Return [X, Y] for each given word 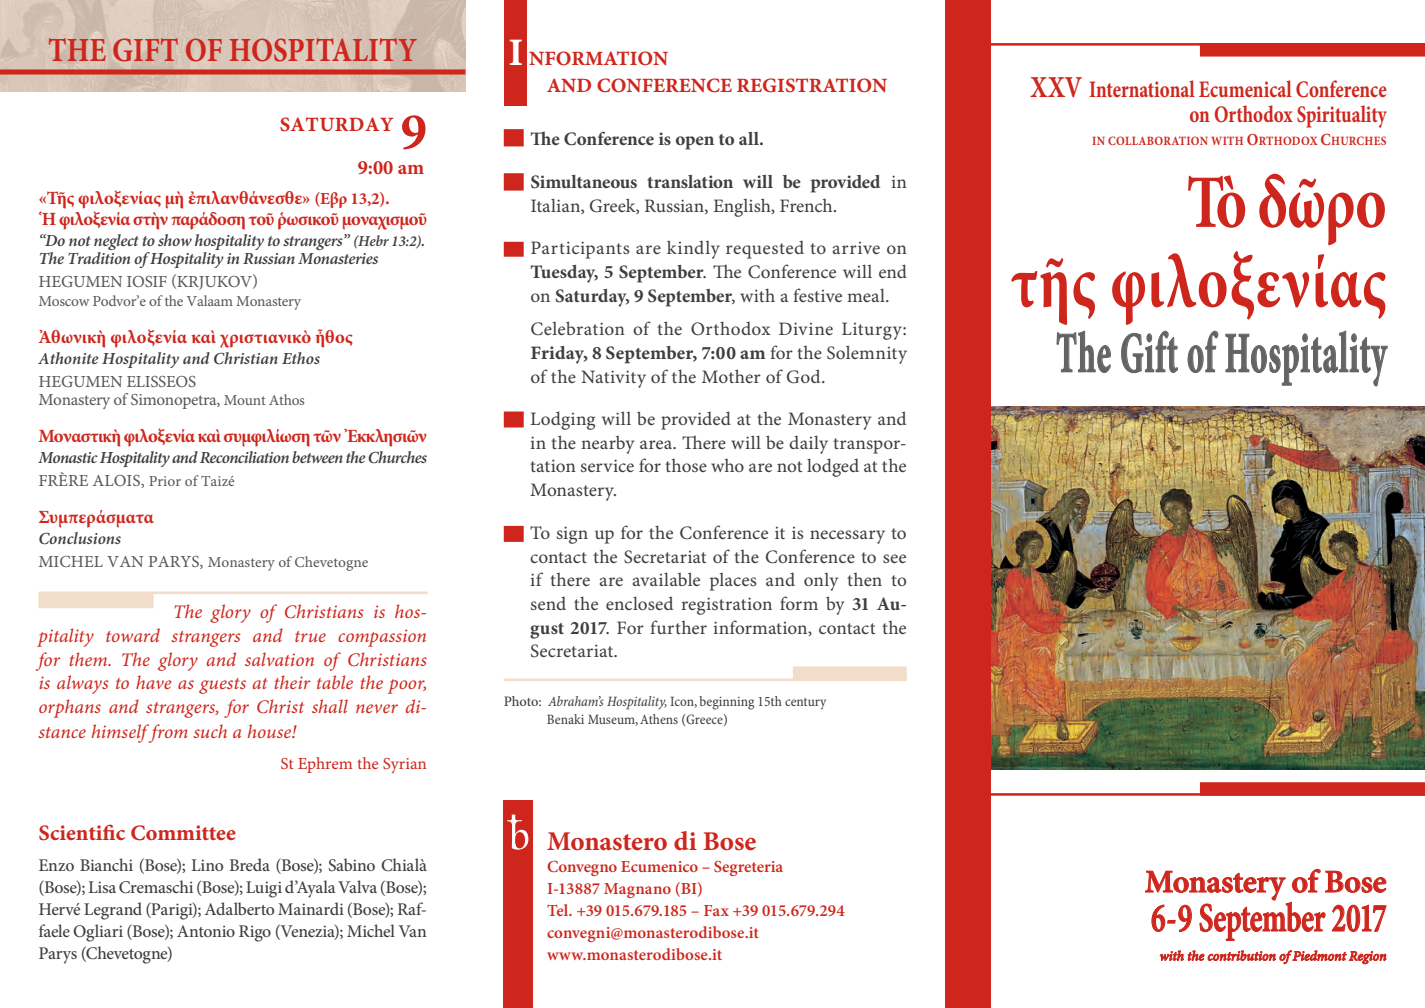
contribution [1241, 955]
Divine [806, 328]
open [695, 143]
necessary [847, 537]
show [175, 240]
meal [867, 295]
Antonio [206, 931]
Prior [165, 481]
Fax [716, 910]
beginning [726, 703]
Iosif [147, 281]
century [805, 704]
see [894, 558]
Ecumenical [1245, 88]
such [210, 731]
